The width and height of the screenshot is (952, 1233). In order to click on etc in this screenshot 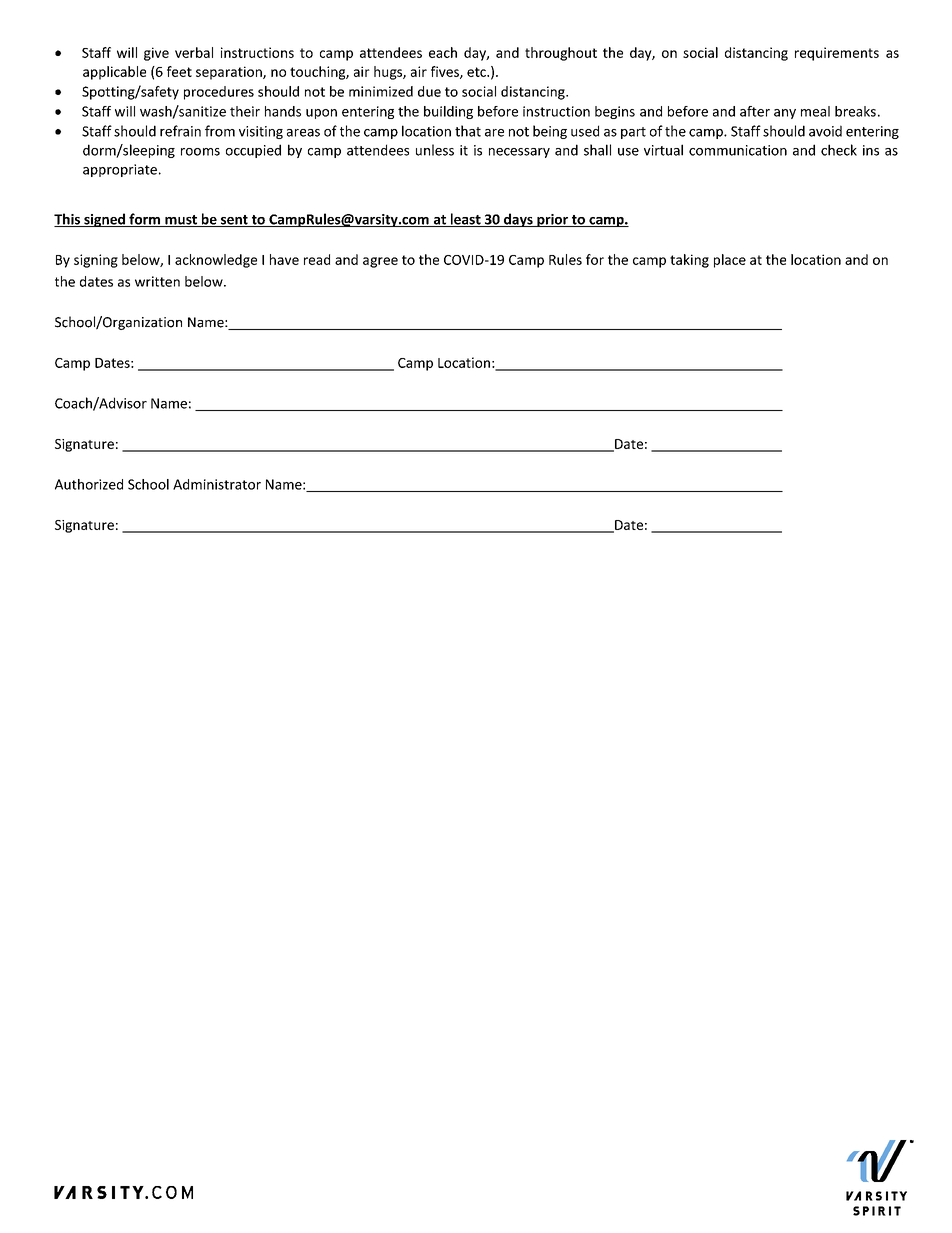, I will do `click(477, 72)`.
